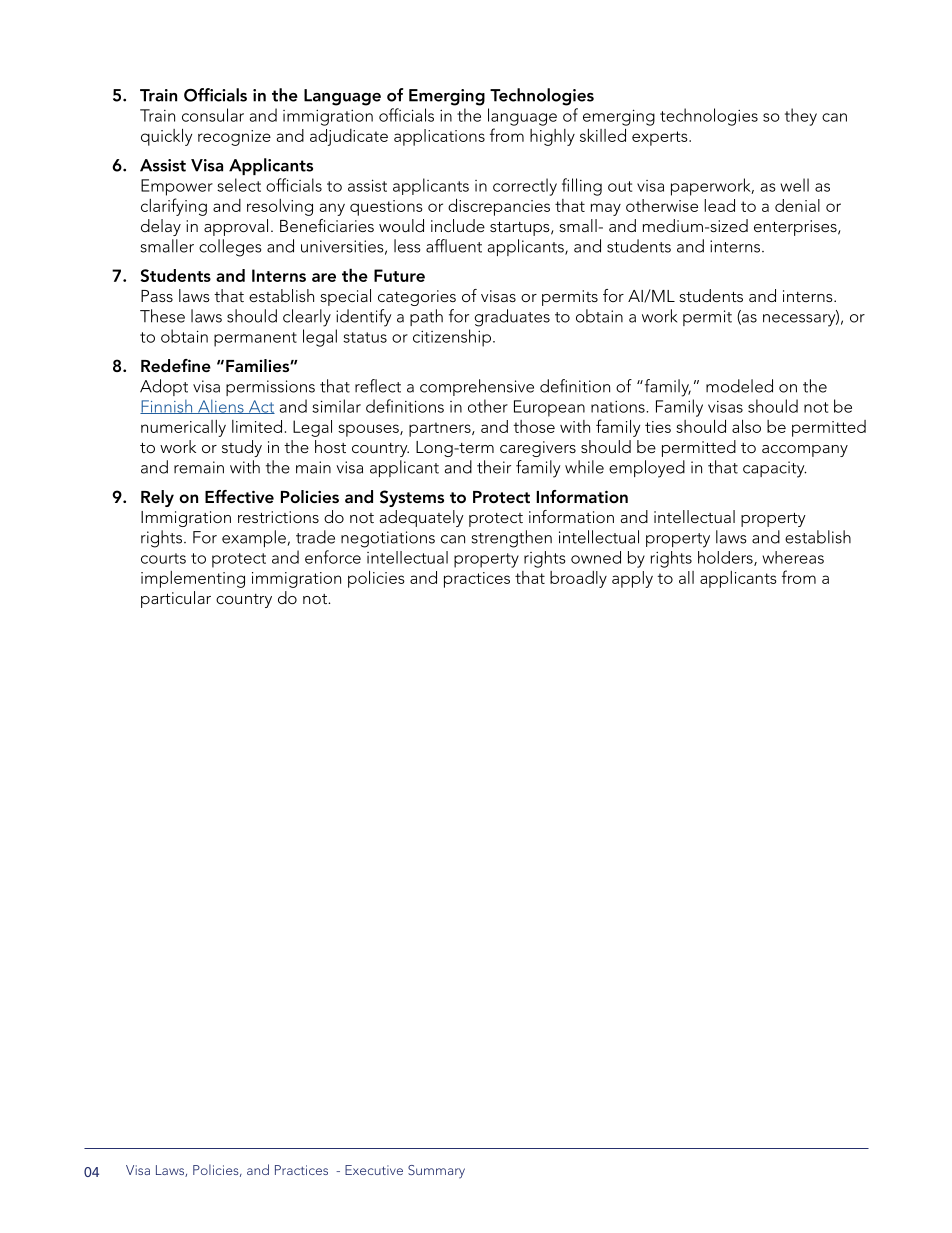  I want to click on Summary, so click(436, 1172).
